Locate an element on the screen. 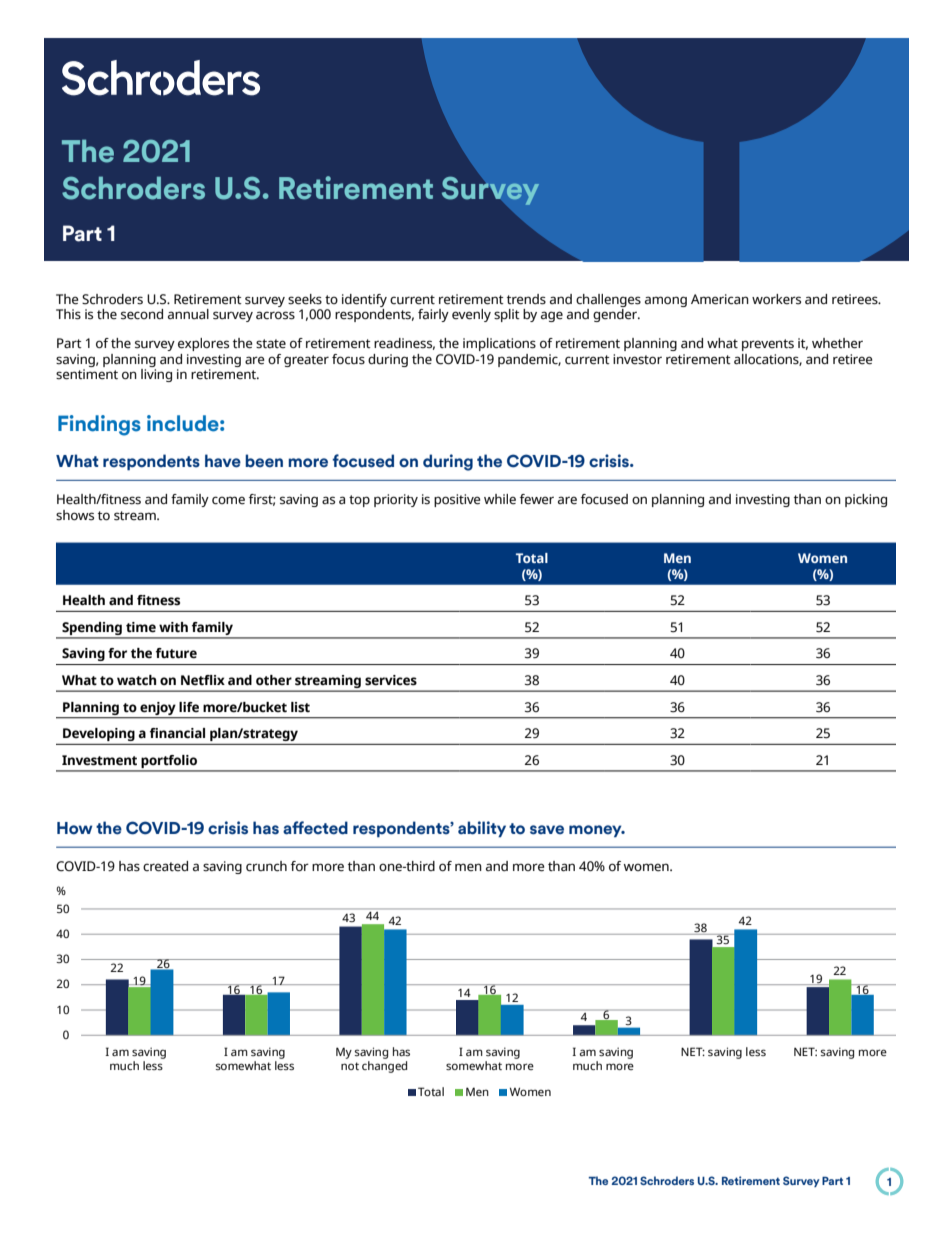 The width and height of the screenshot is (952, 1233). Investment is located at coordinates (99, 760).
